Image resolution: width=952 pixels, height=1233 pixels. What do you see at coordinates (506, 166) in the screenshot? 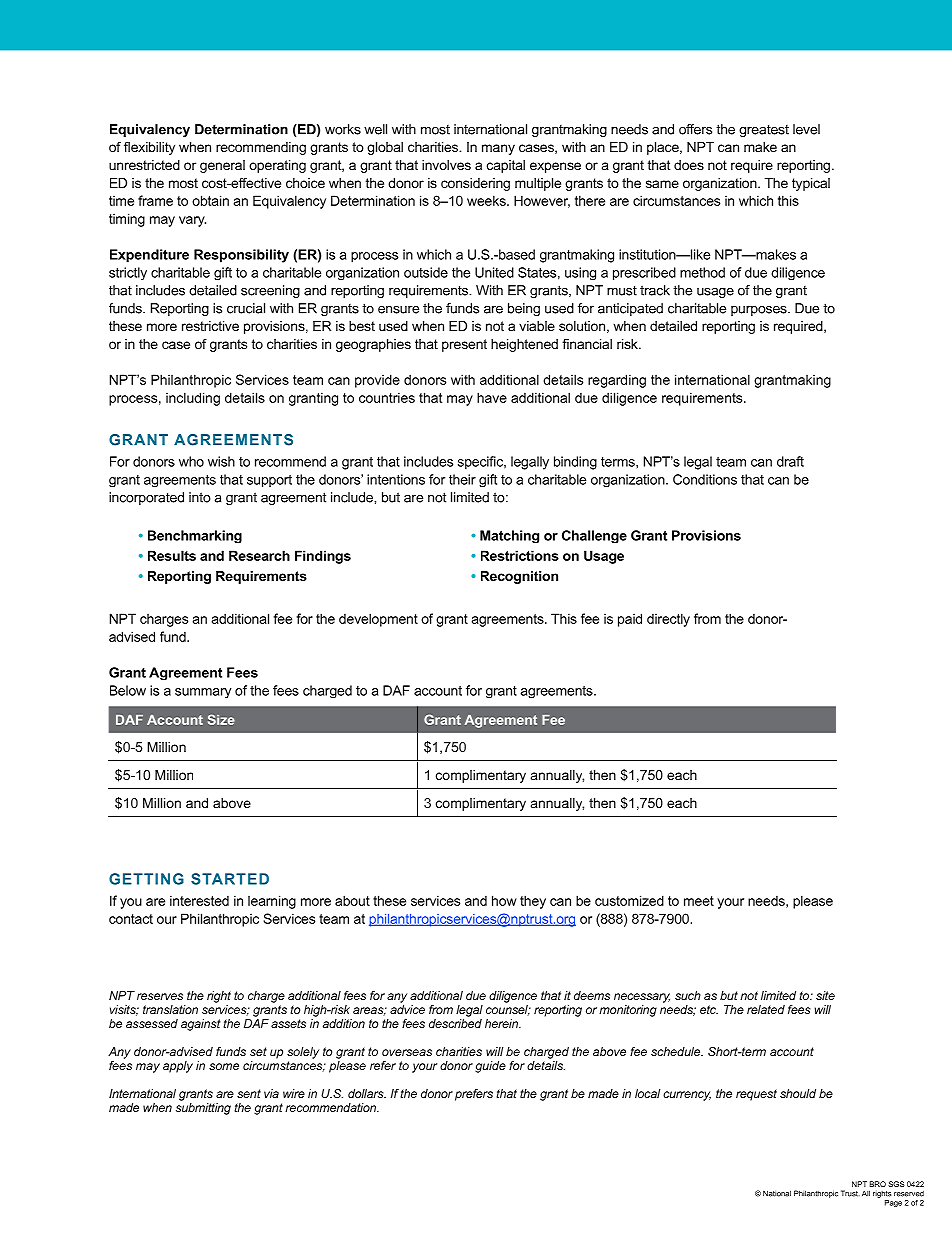
I see `capital` at bounding box center [506, 166].
